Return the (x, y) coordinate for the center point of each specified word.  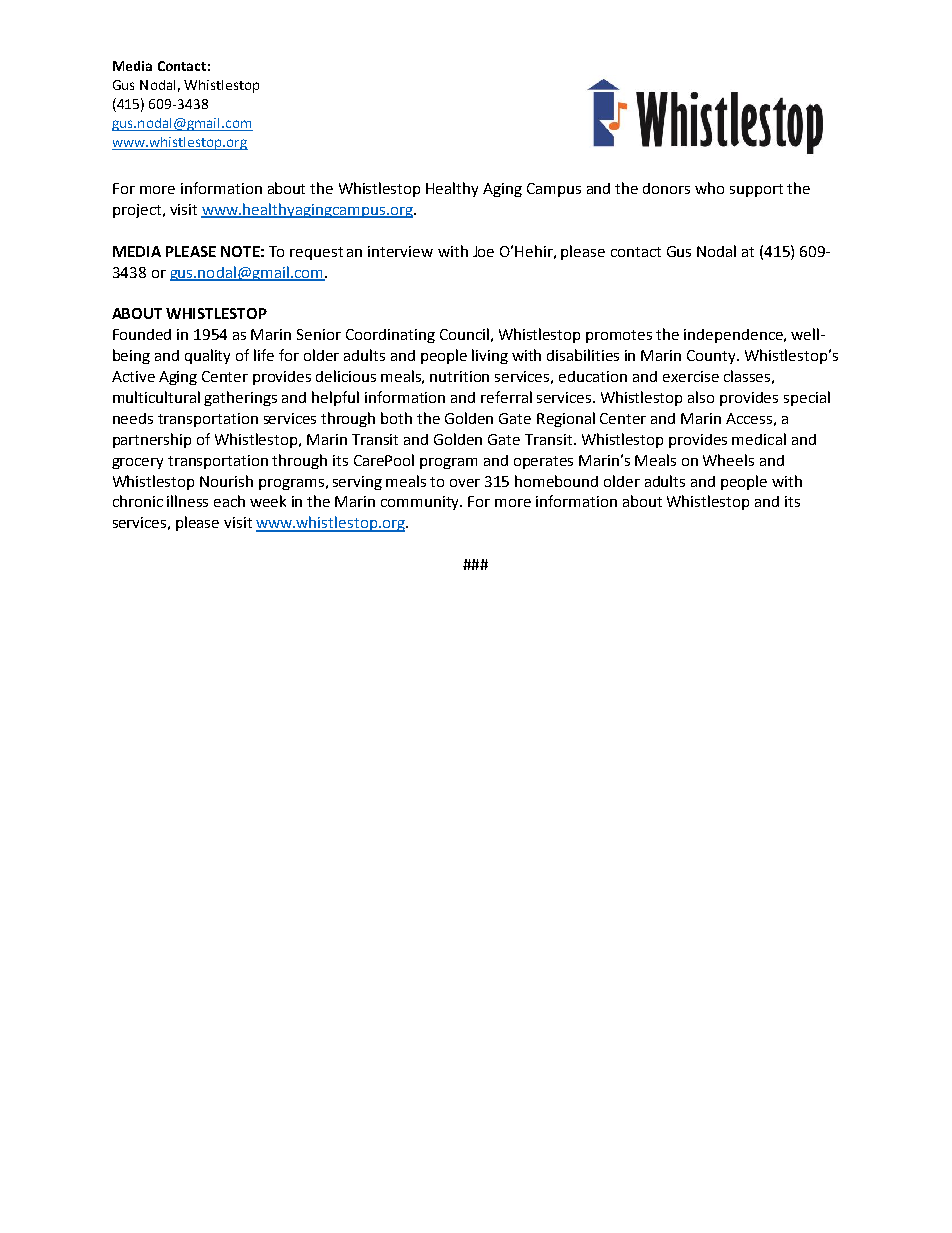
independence (734, 336)
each (229, 501)
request (316, 253)
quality (207, 356)
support (756, 190)
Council (464, 334)
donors (666, 188)
